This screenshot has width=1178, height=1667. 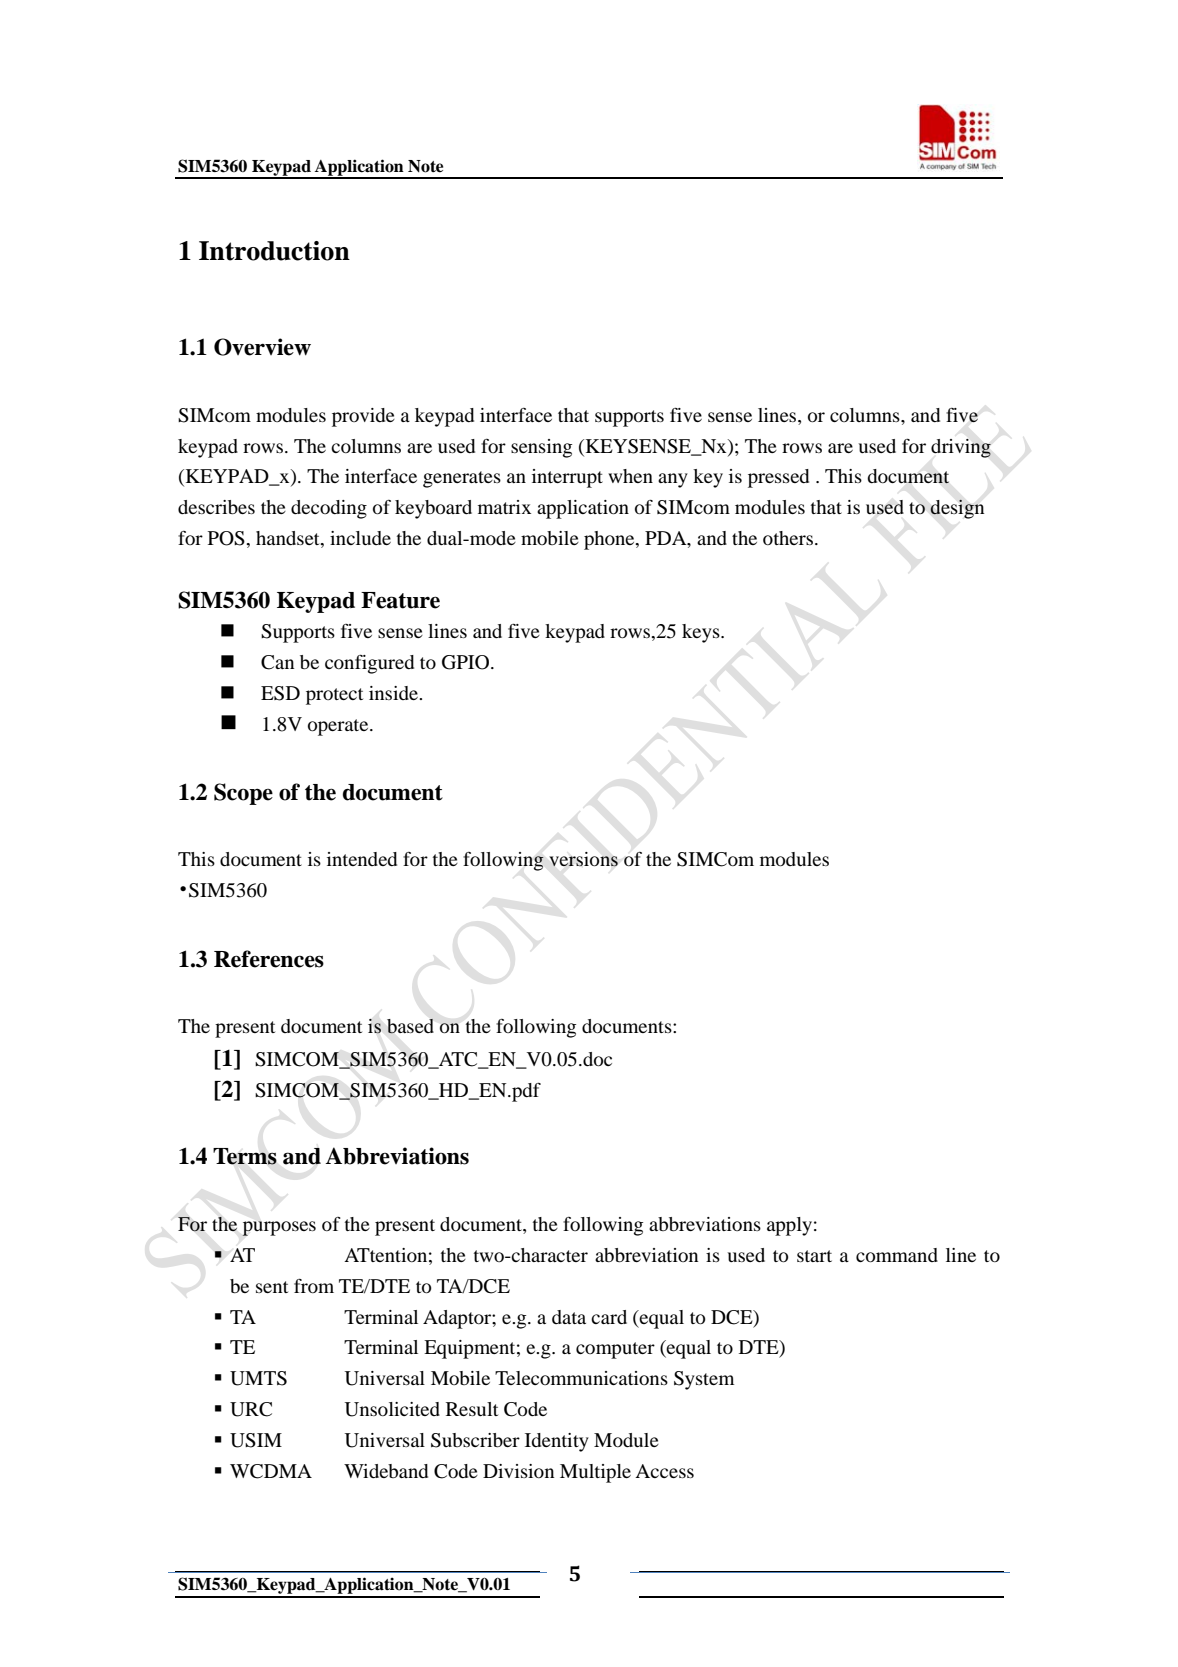 I want to click on Introduction, so click(x=274, y=251).
